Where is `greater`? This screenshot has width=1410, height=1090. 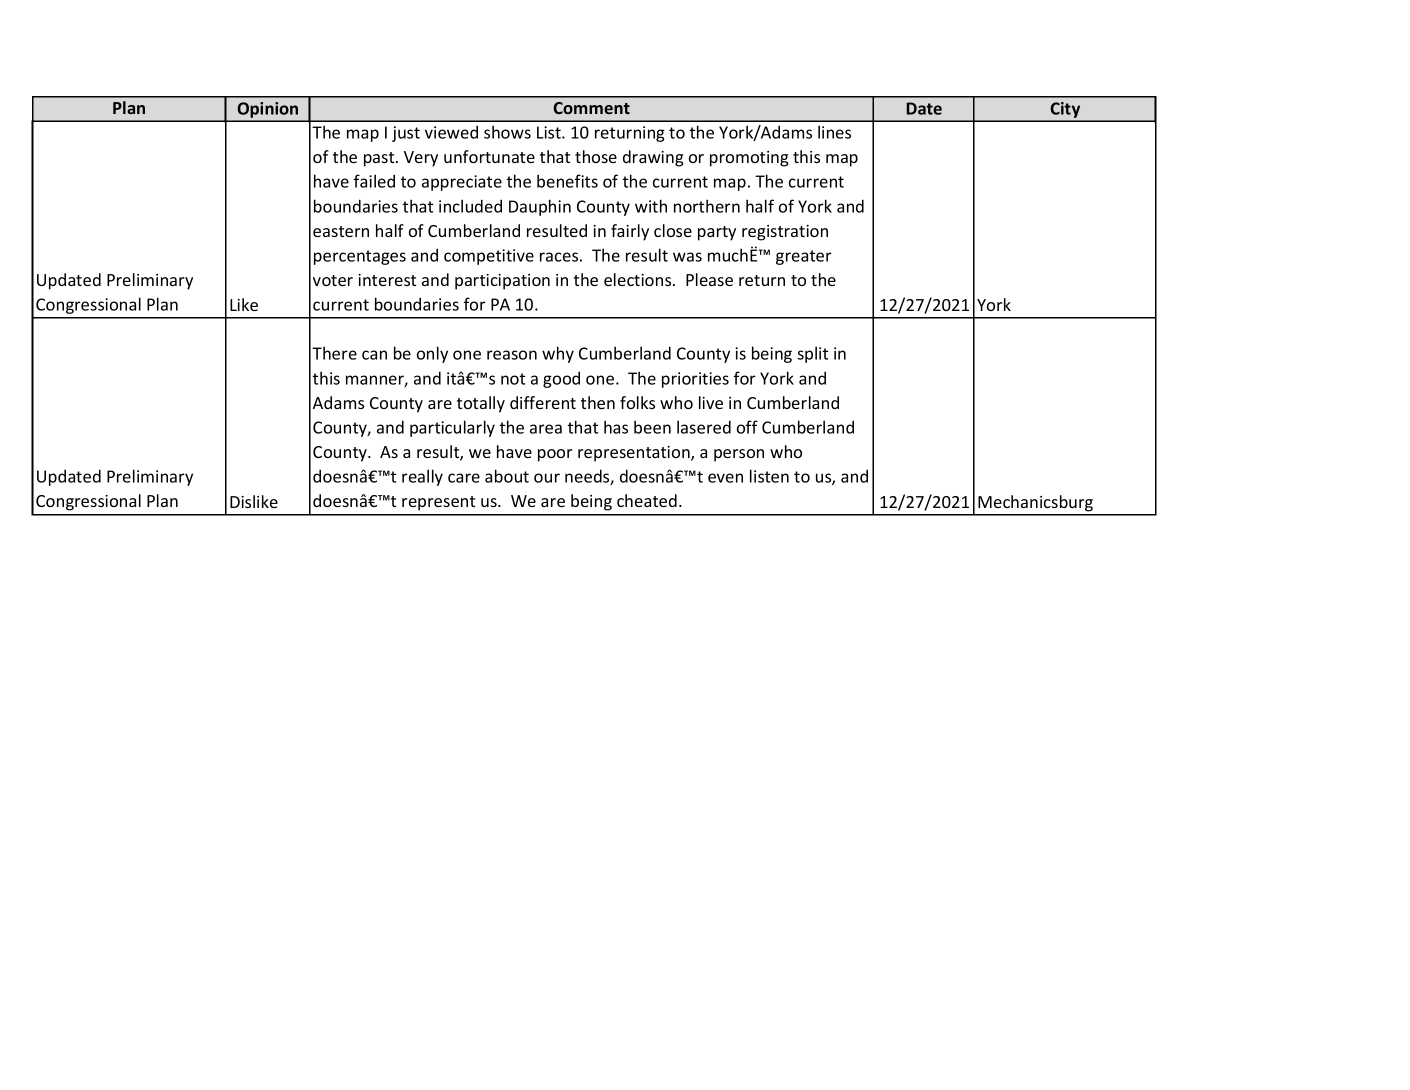
greater is located at coordinates (804, 257).
